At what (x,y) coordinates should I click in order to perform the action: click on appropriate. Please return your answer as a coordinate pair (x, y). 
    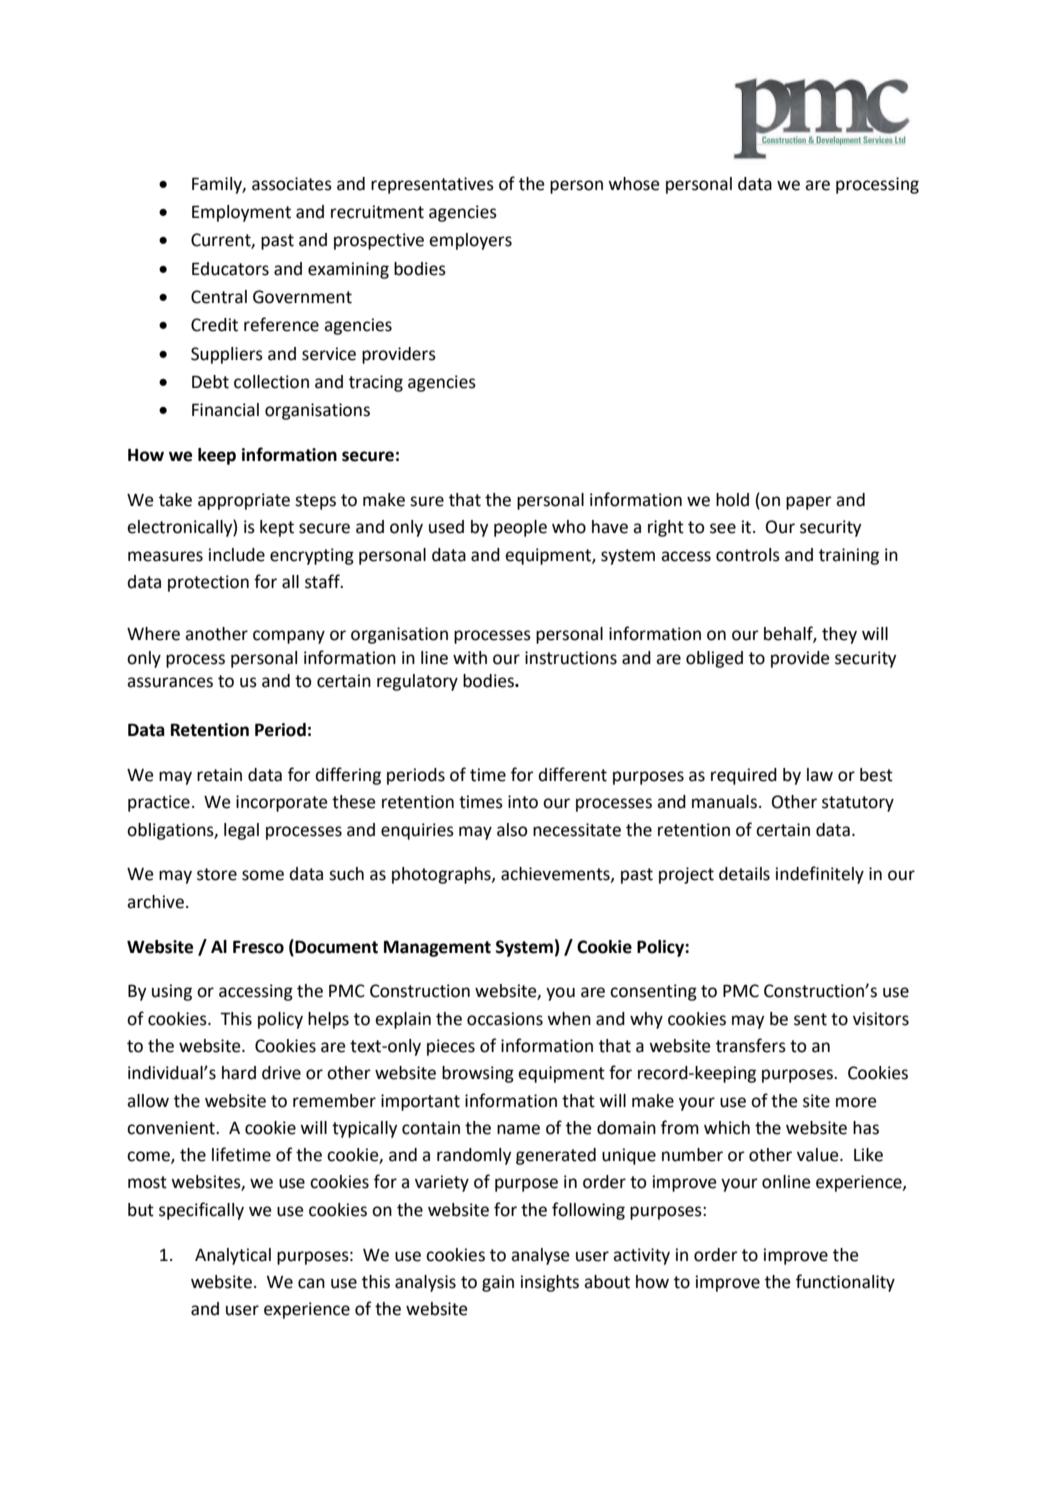
    Looking at the image, I should click on (244, 501).
